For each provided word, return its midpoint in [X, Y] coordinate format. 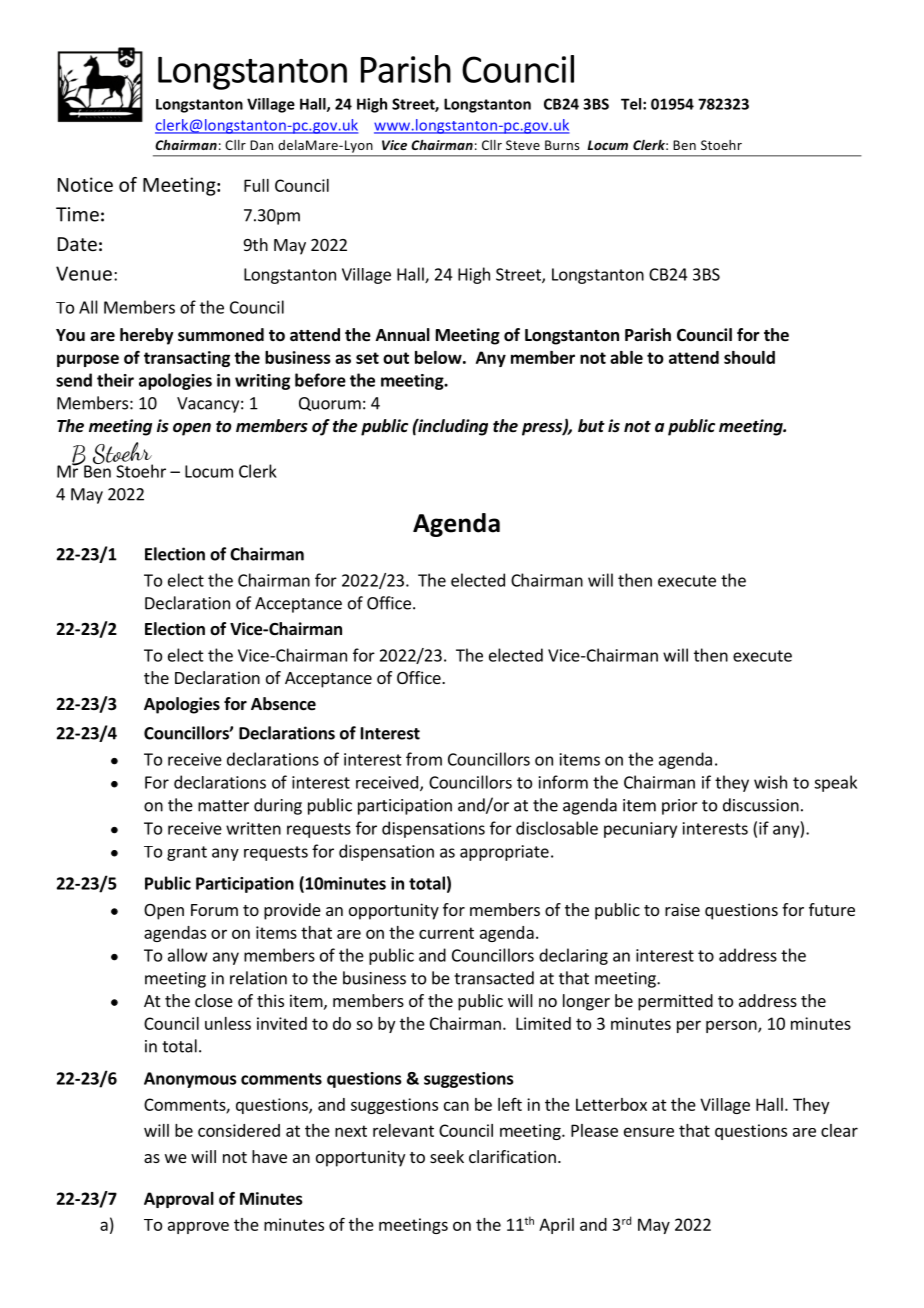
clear [839, 1130]
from [424, 759]
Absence [283, 704]
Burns [562, 145]
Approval [179, 1200]
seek [447, 1156]
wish [770, 782]
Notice [85, 184]
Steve [523, 145]
